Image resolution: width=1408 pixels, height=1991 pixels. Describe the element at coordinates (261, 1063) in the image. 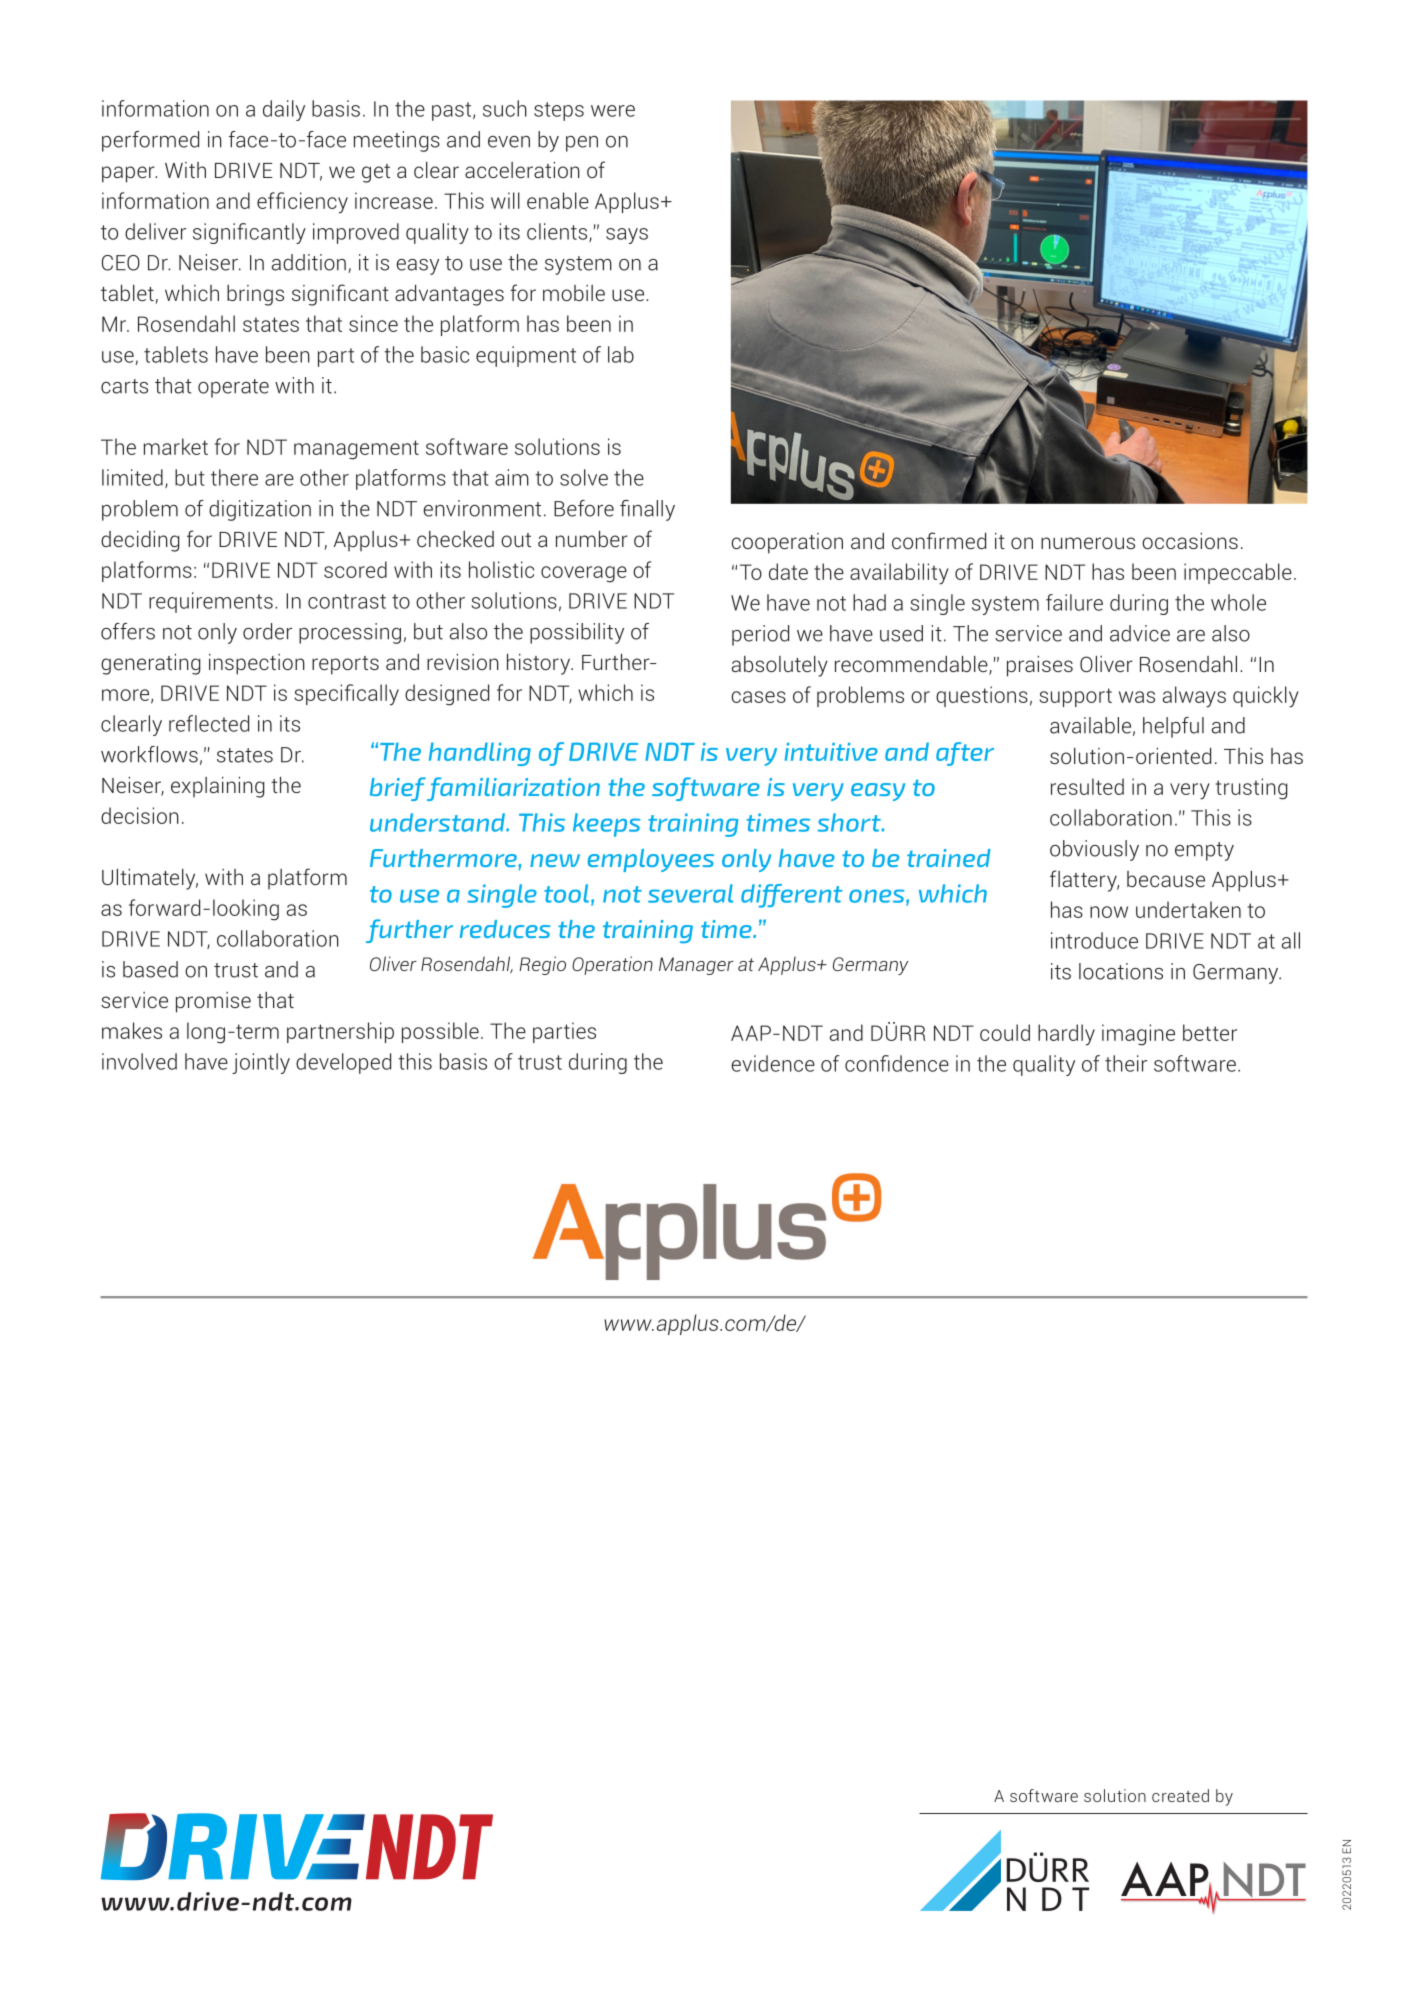

I see `jointly` at that location.
